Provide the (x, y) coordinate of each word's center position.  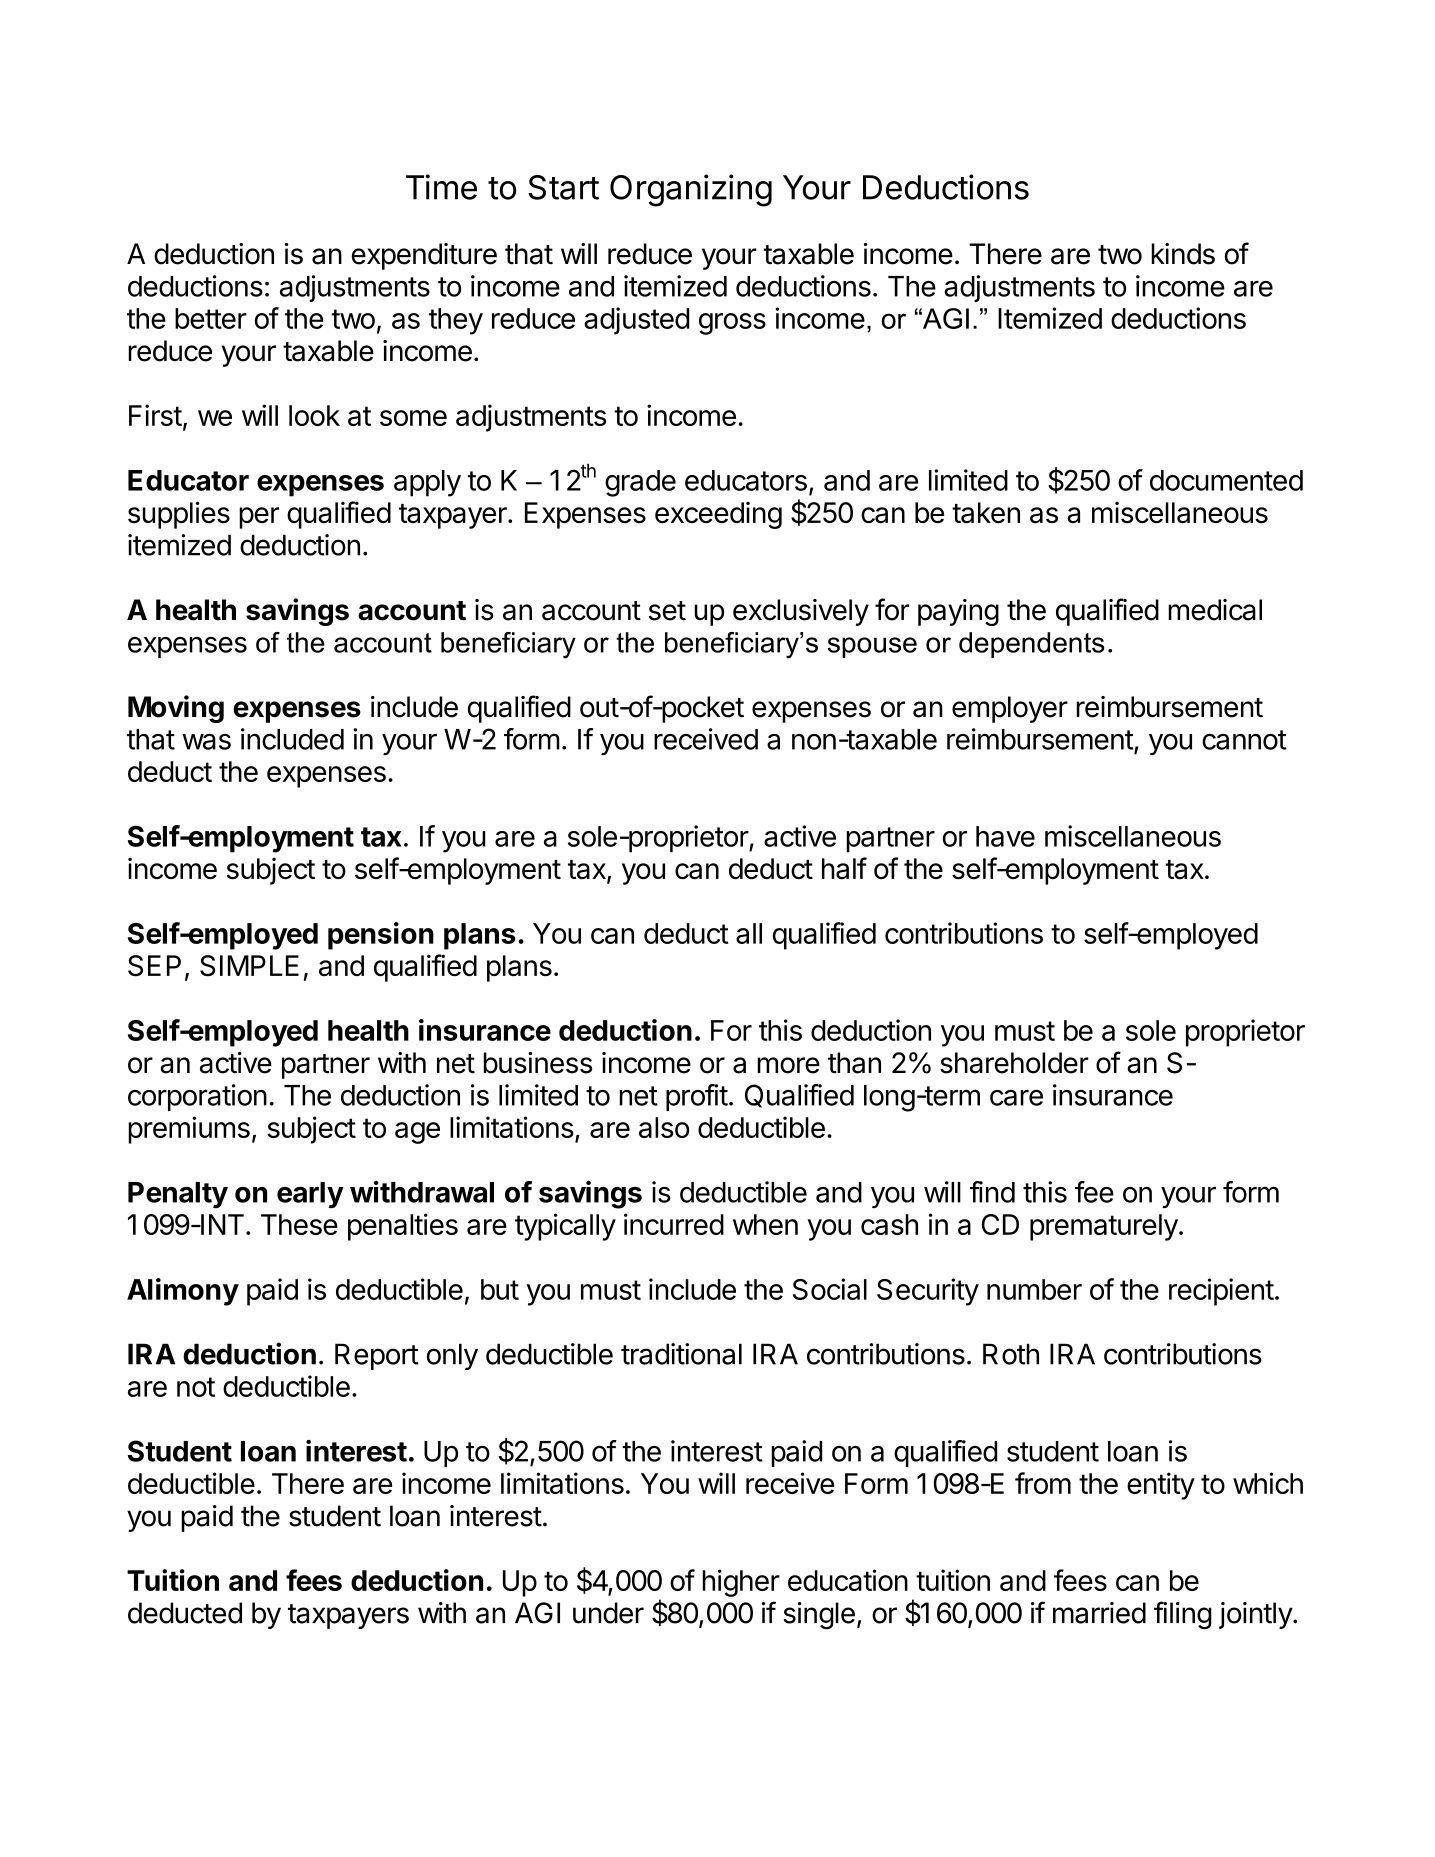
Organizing (691, 190)
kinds (1183, 254)
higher (741, 1583)
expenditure (424, 256)
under (608, 1613)
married (1099, 1613)
